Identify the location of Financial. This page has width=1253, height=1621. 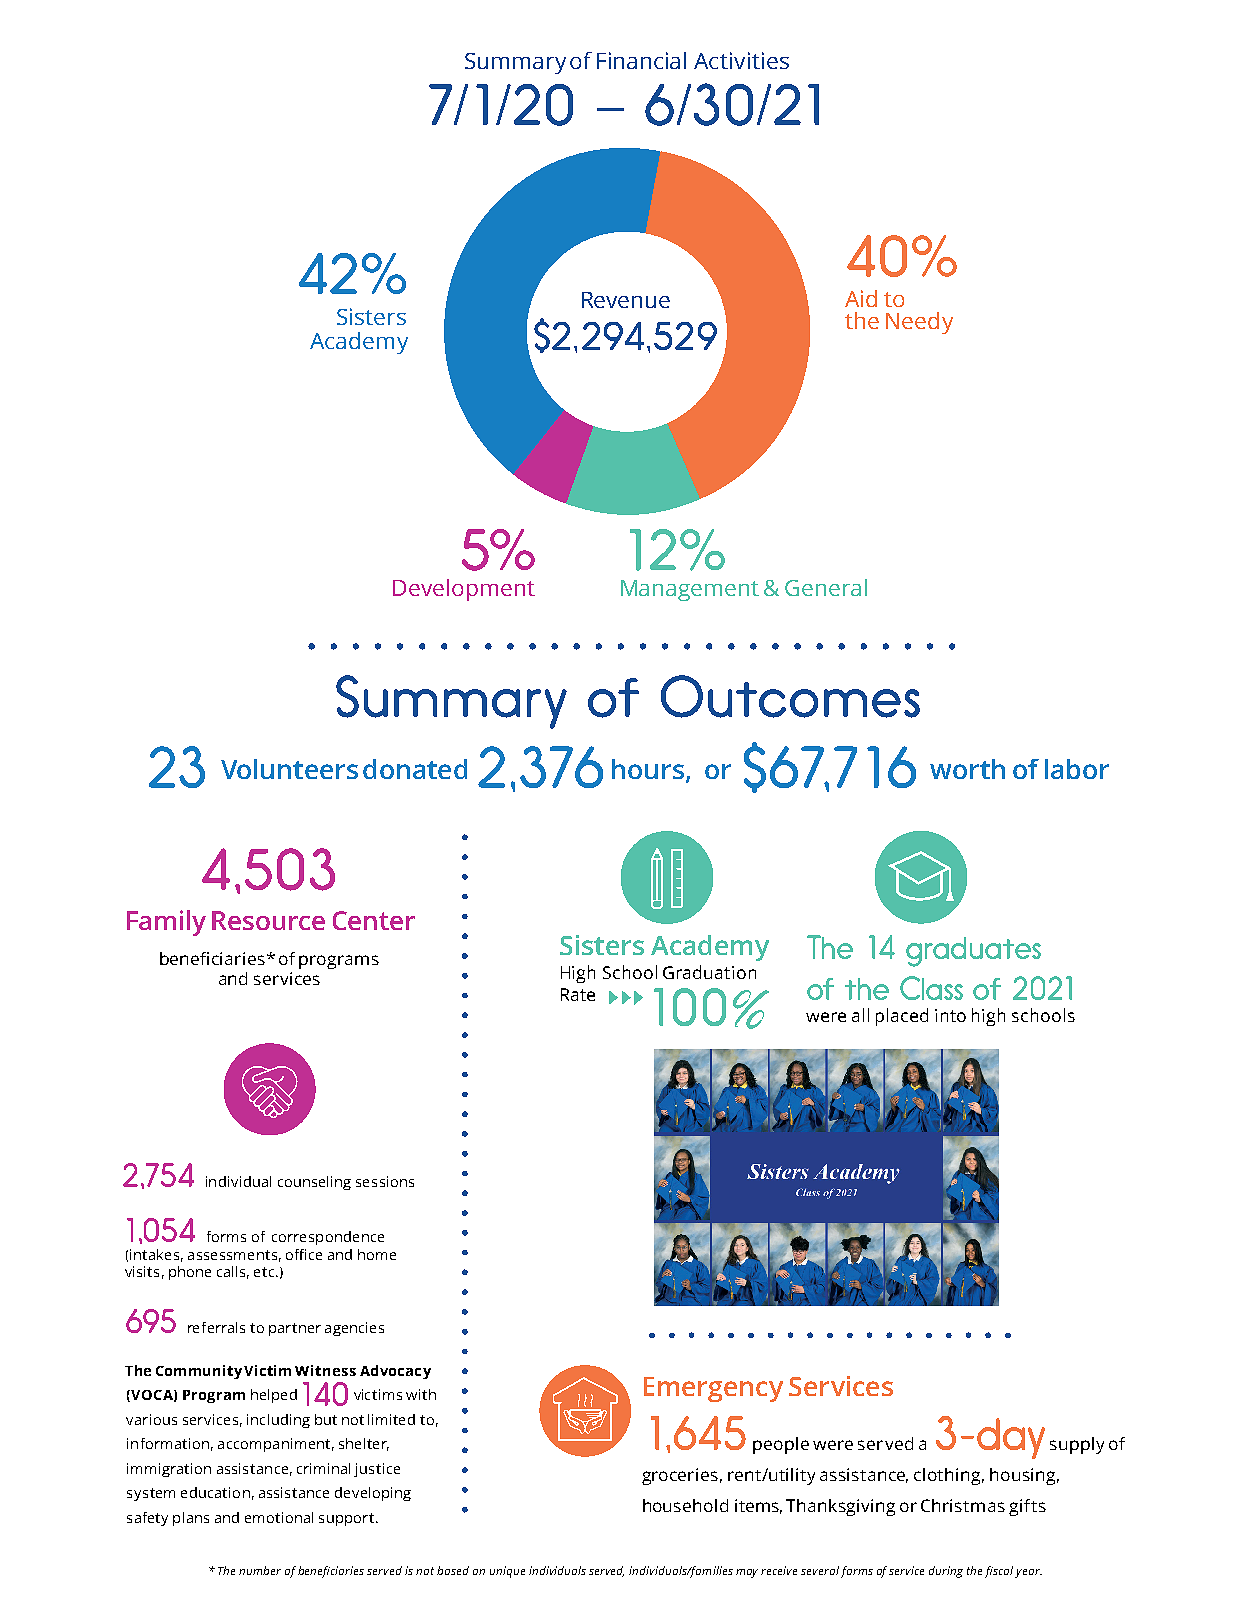
(641, 60).
